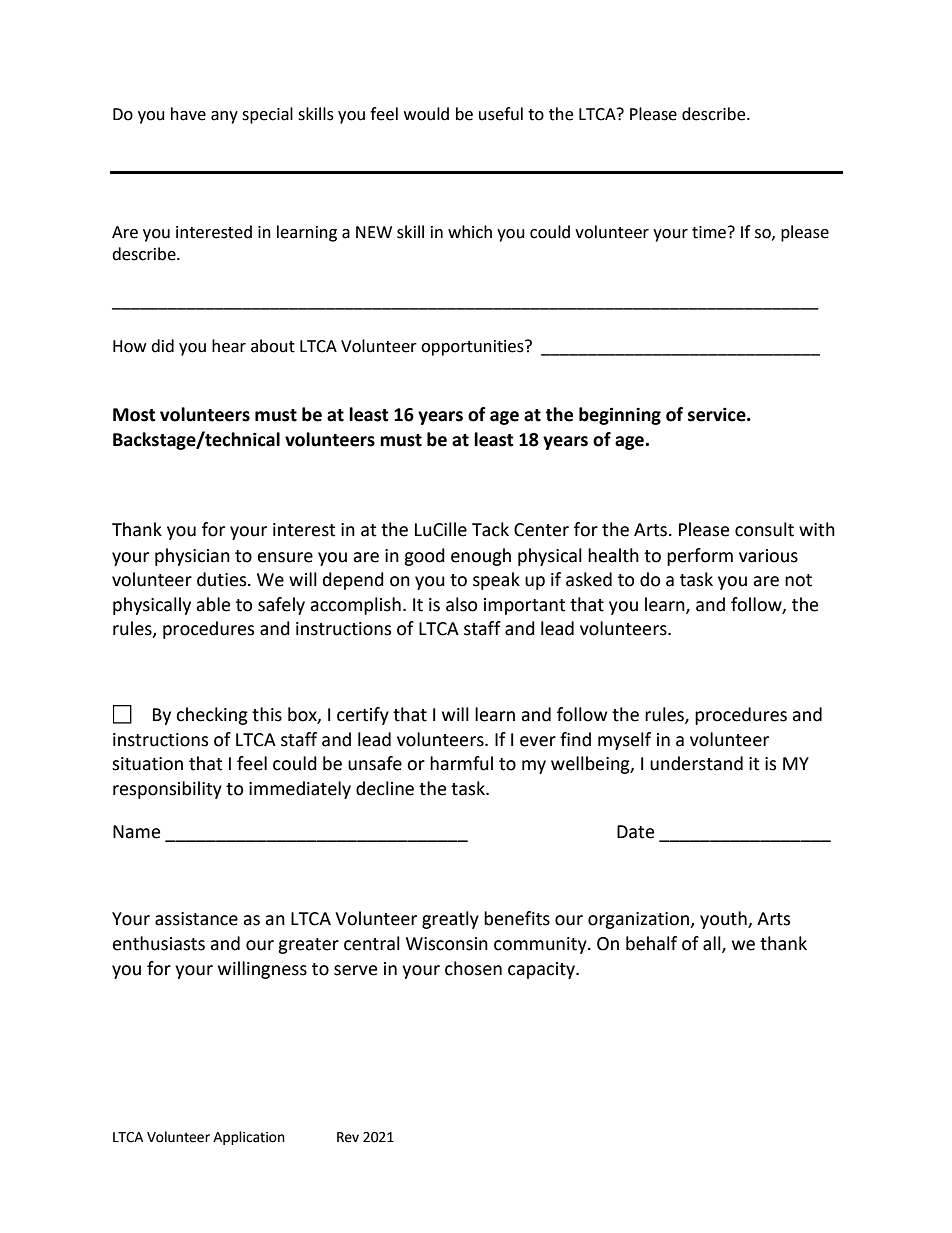 The height and width of the document is (1233, 952). I want to click on also, so click(461, 604).
